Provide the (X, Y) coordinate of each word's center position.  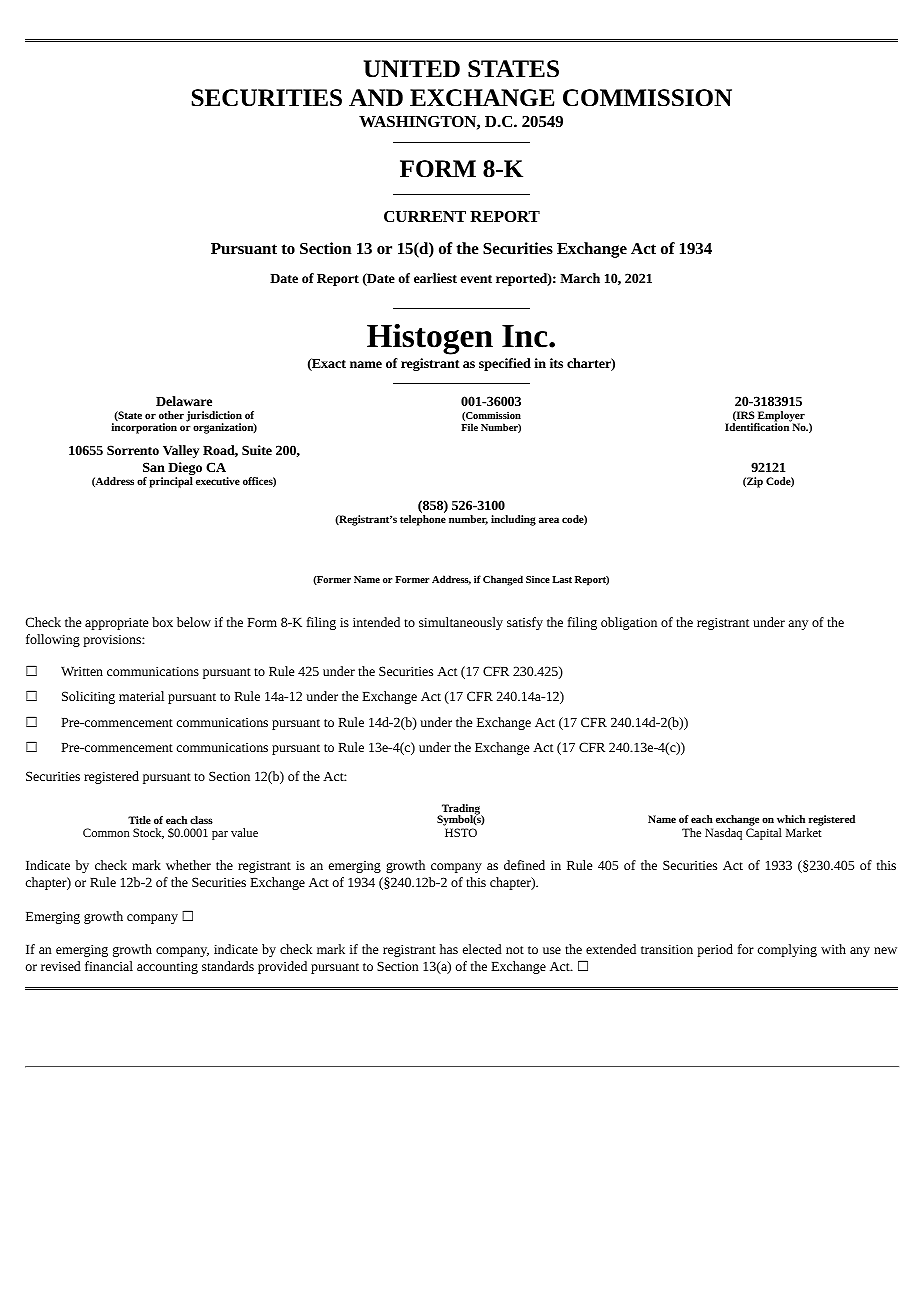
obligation (629, 623)
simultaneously (461, 623)
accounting (167, 968)
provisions (113, 641)
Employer (780, 418)
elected (482, 949)
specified (505, 364)
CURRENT (425, 216)
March (580, 278)
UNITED (412, 69)
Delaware (184, 401)
